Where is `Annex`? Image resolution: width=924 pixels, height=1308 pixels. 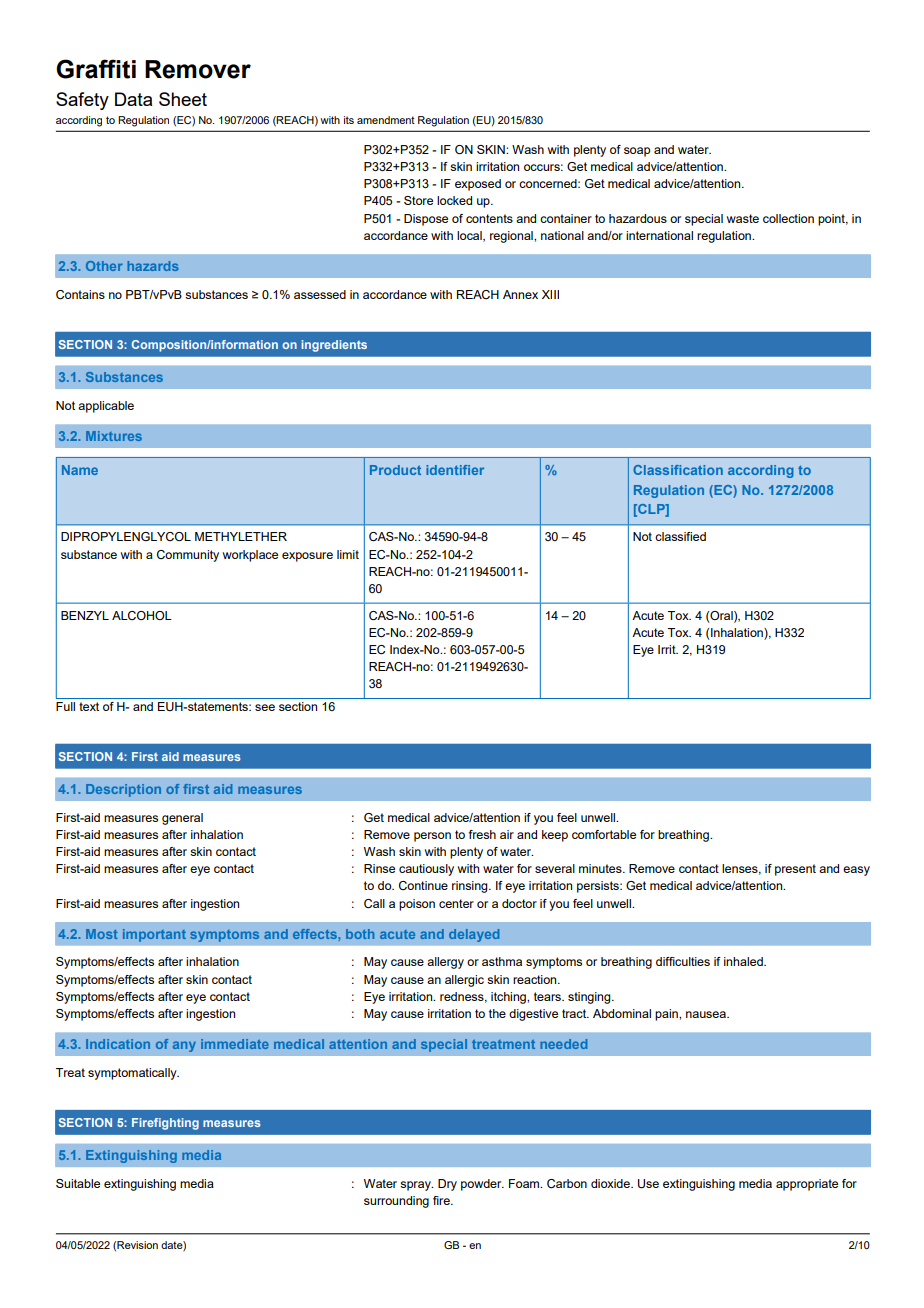
Annex is located at coordinates (520, 294).
